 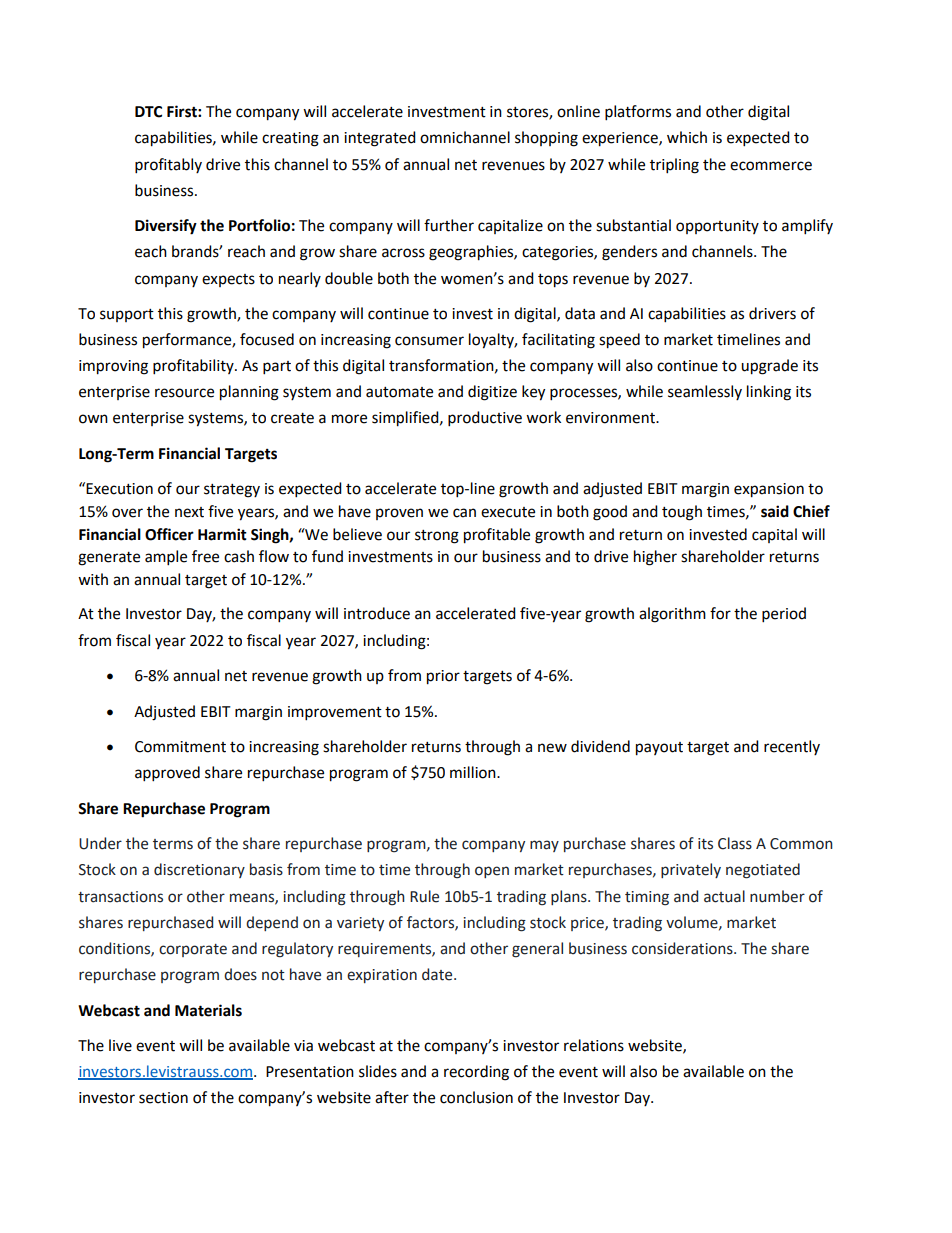 I want to click on which, so click(x=687, y=137).
